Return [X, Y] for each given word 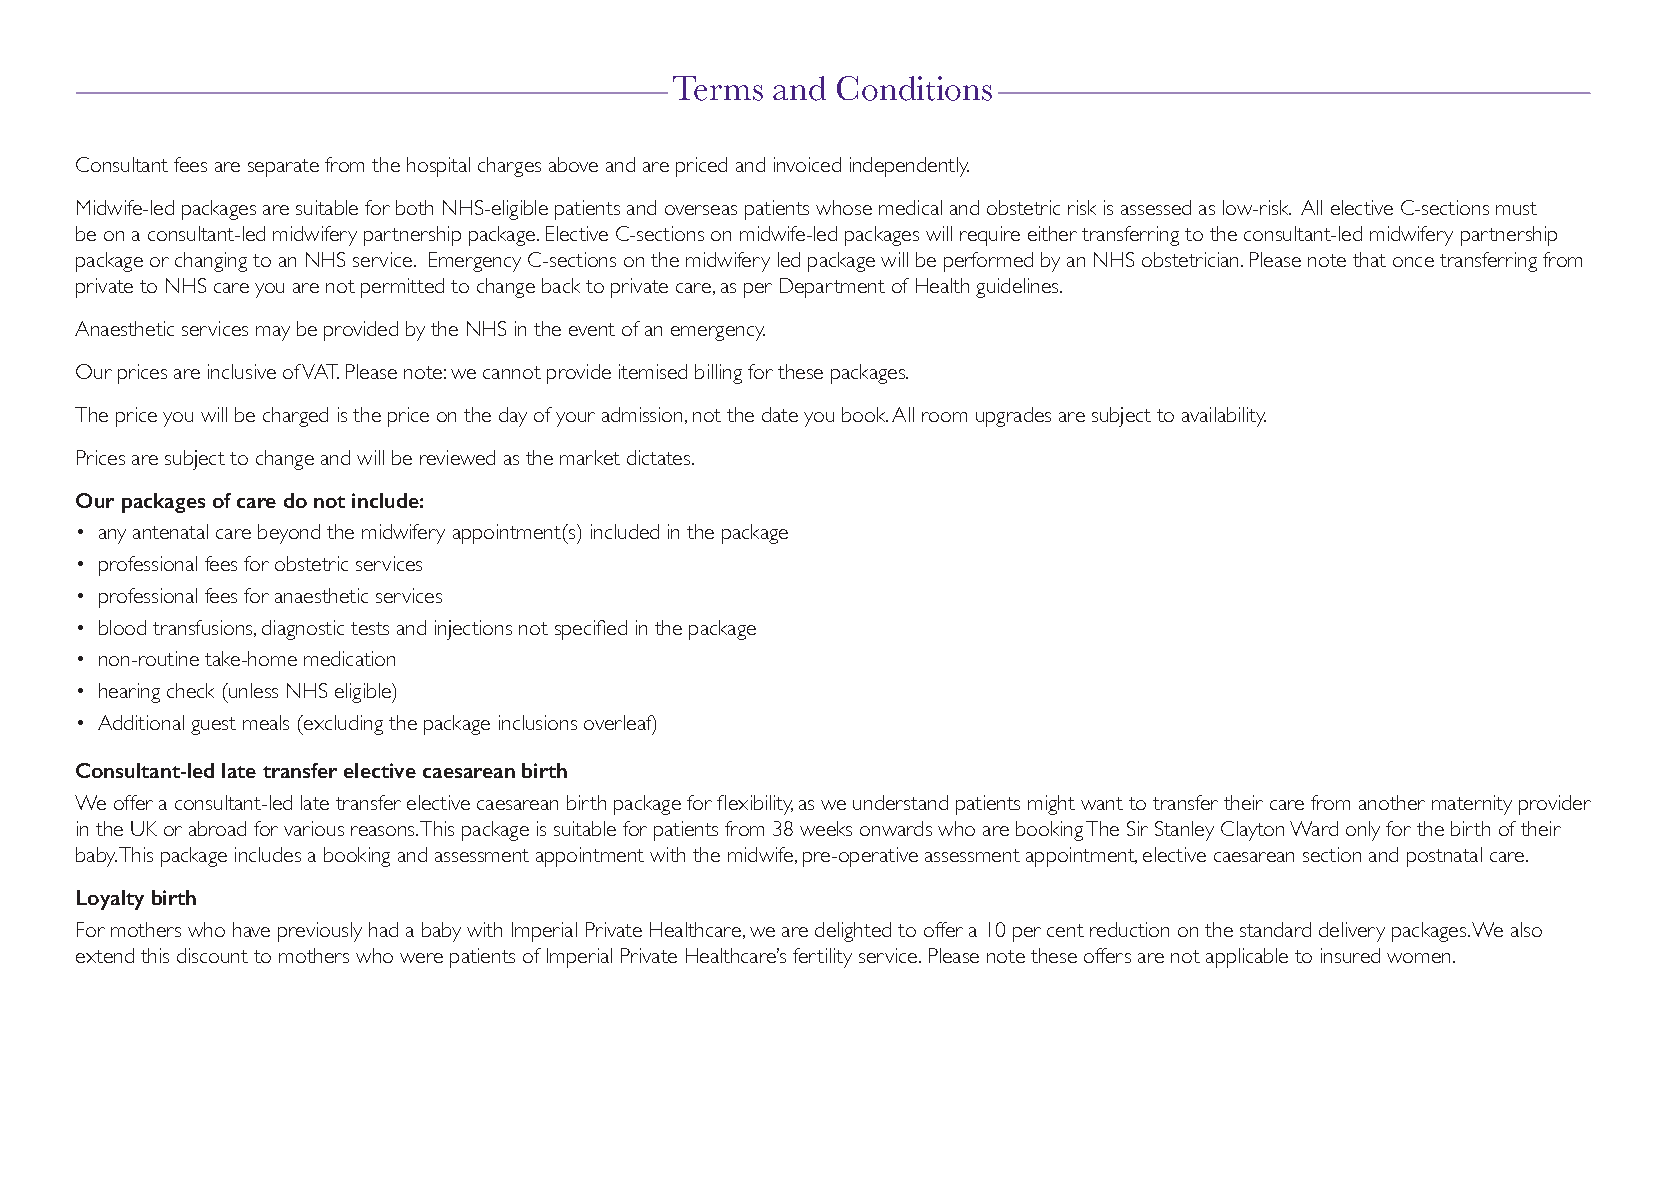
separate [283, 168]
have [251, 929]
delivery [1352, 932]
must [1516, 208]
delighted [853, 932]
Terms [718, 88]
